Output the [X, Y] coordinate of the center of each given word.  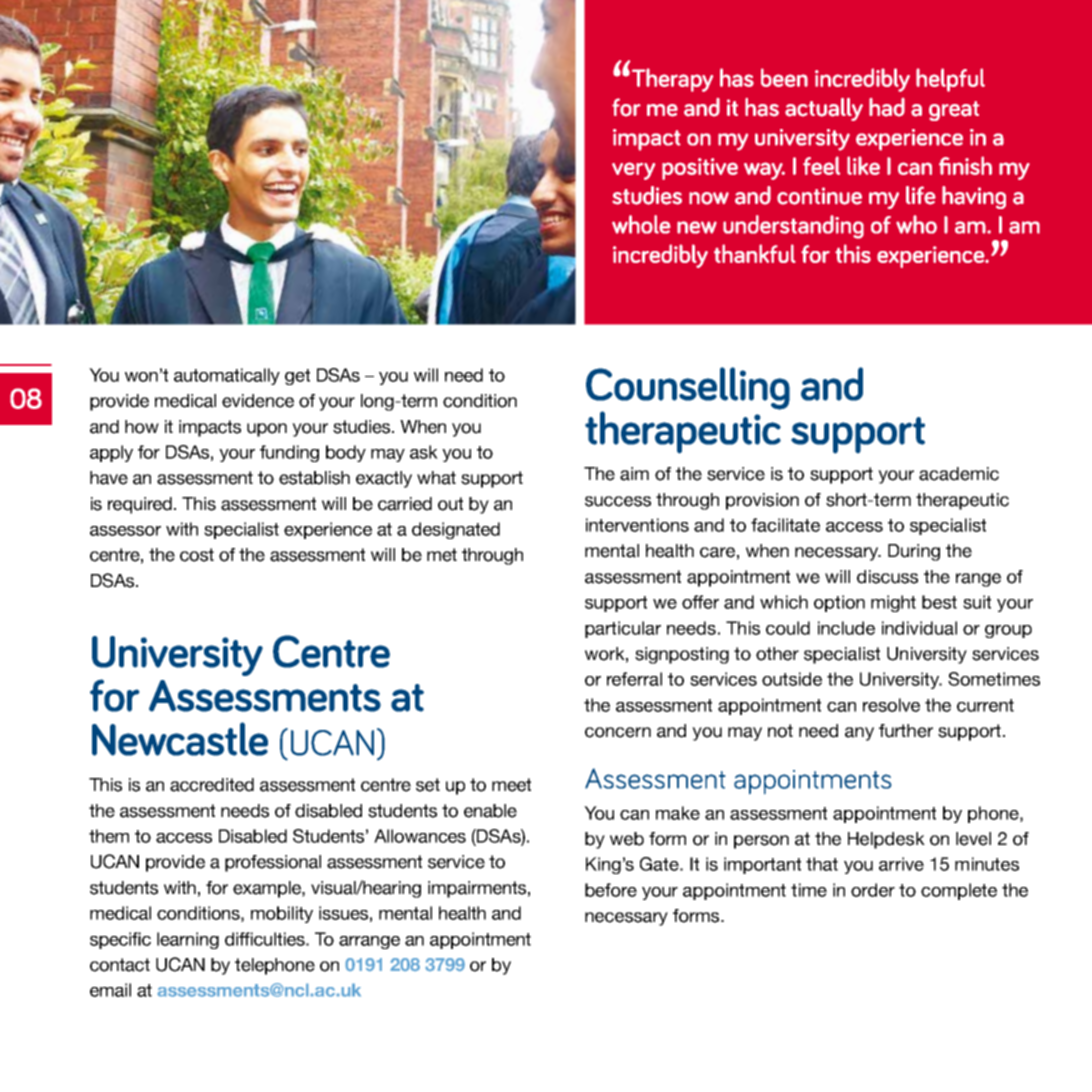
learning [188, 940]
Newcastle [180, 739]
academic [959, 474]
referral [634, 679]
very [633, 171]
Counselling [688, 389]
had [887, 107]
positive [700, 169]
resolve [891, 705]
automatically [227, 376]
